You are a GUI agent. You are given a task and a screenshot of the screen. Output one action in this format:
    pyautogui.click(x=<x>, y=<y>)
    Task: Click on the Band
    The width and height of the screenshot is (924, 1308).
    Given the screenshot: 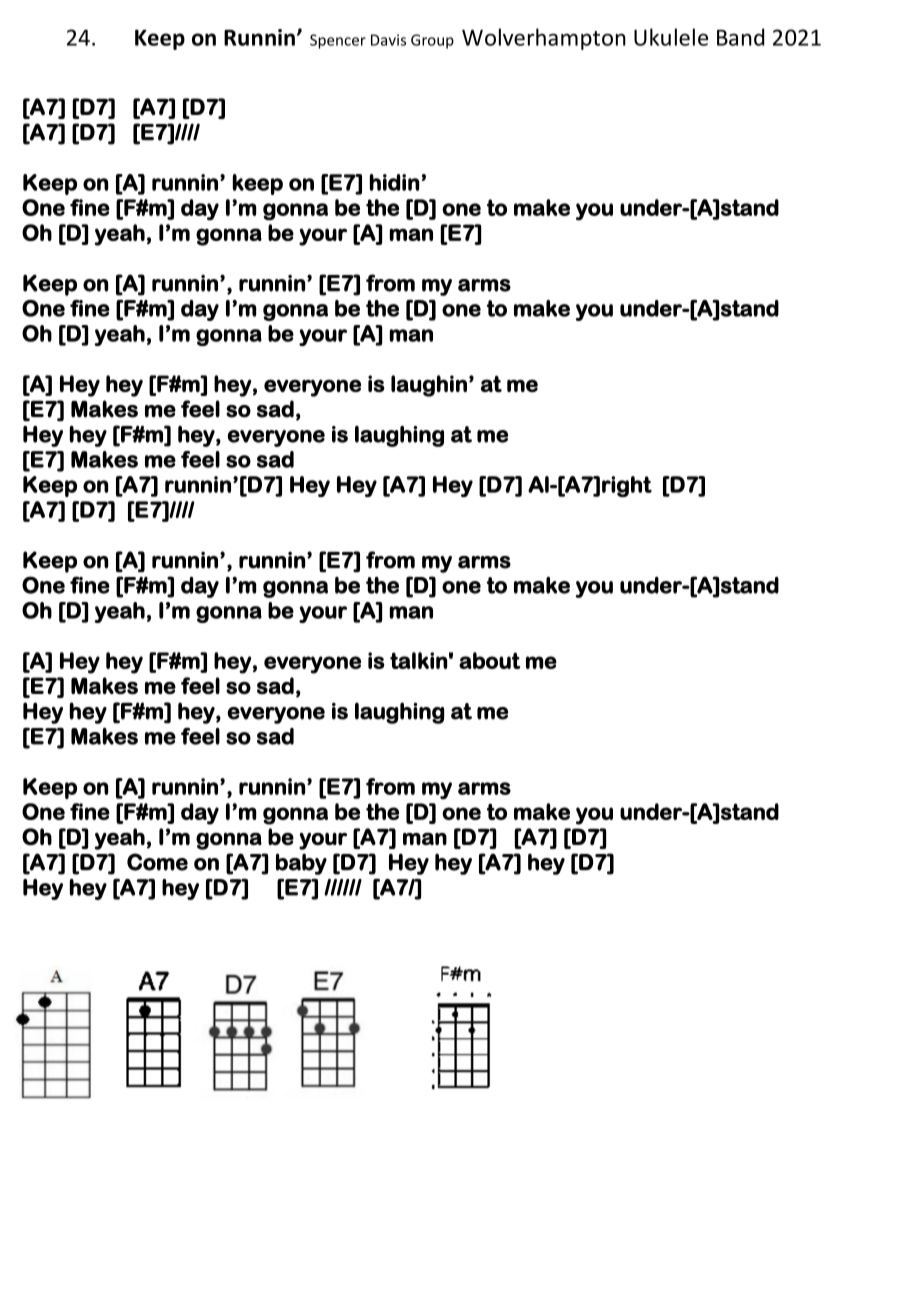 What is the action you would take?
    pyautogui.click(x=740, y=37)
